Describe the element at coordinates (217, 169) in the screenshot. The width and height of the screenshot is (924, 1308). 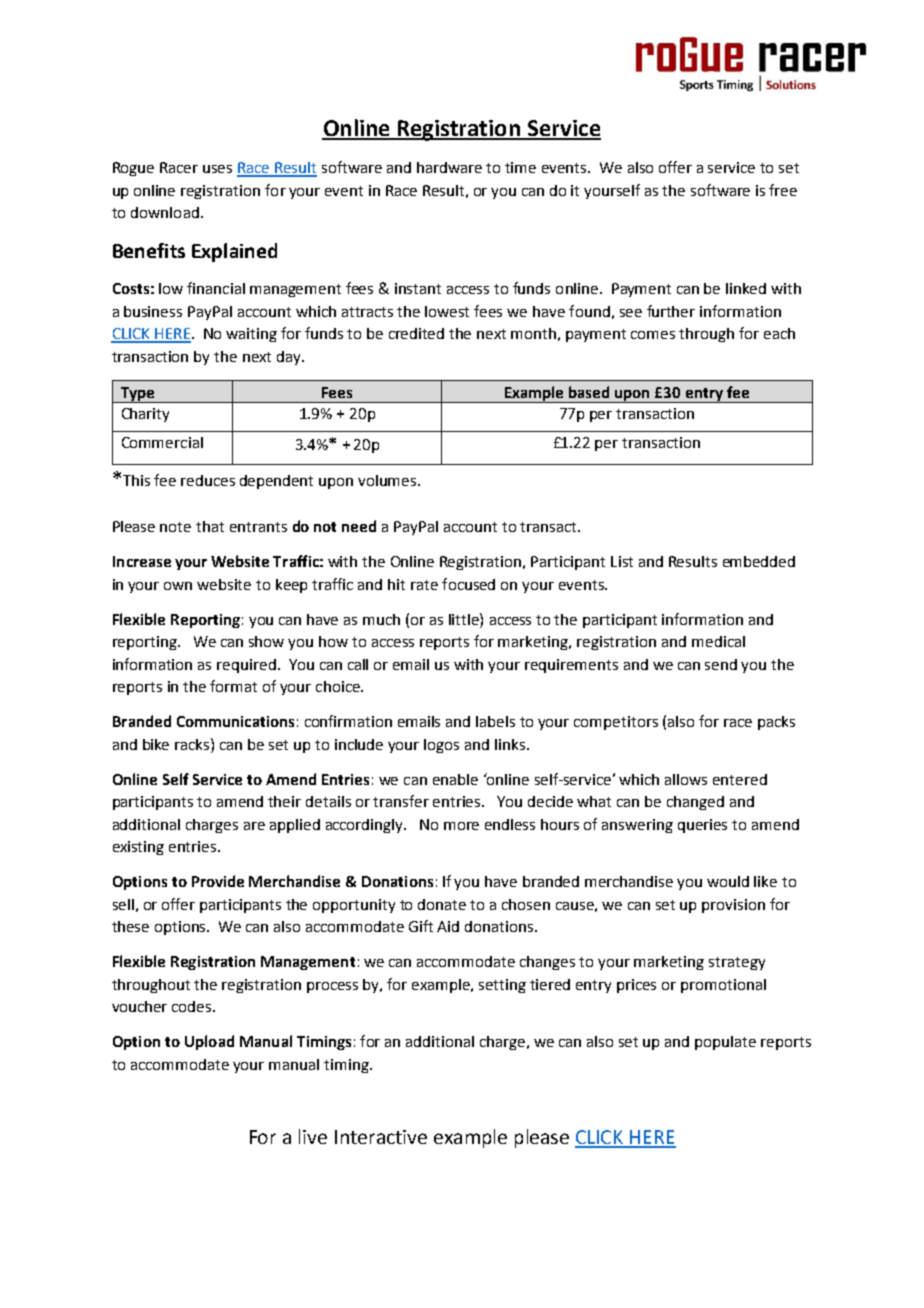
I see `uses` at that location.
